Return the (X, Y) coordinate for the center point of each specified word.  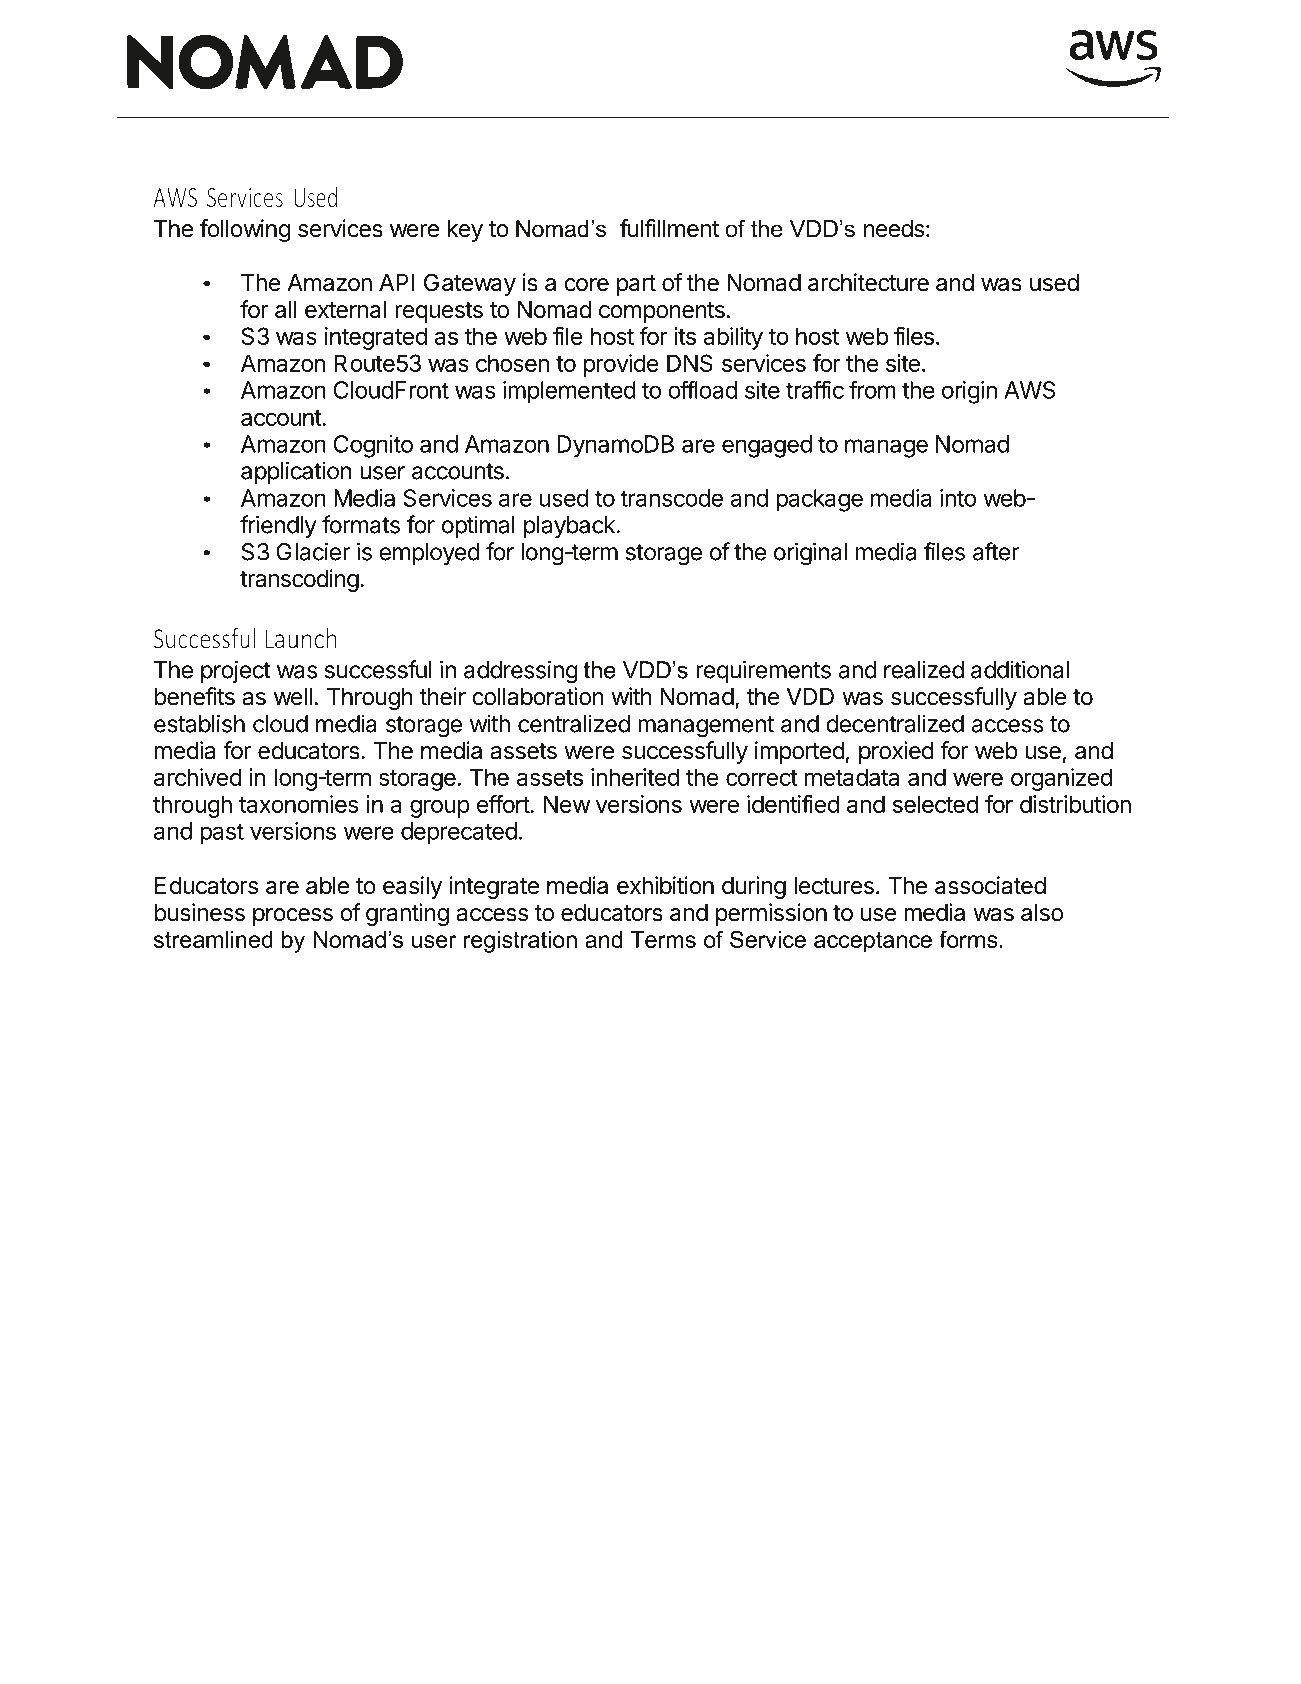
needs (894, 229)
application (296, 472)
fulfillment (669, 228)
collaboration (538, 696)
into (958, 498)
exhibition (665, 885)
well (293, 697)
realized (924, 669)
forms (968, 939)
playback (570, 527)
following (245, 230)
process (293, 917)
